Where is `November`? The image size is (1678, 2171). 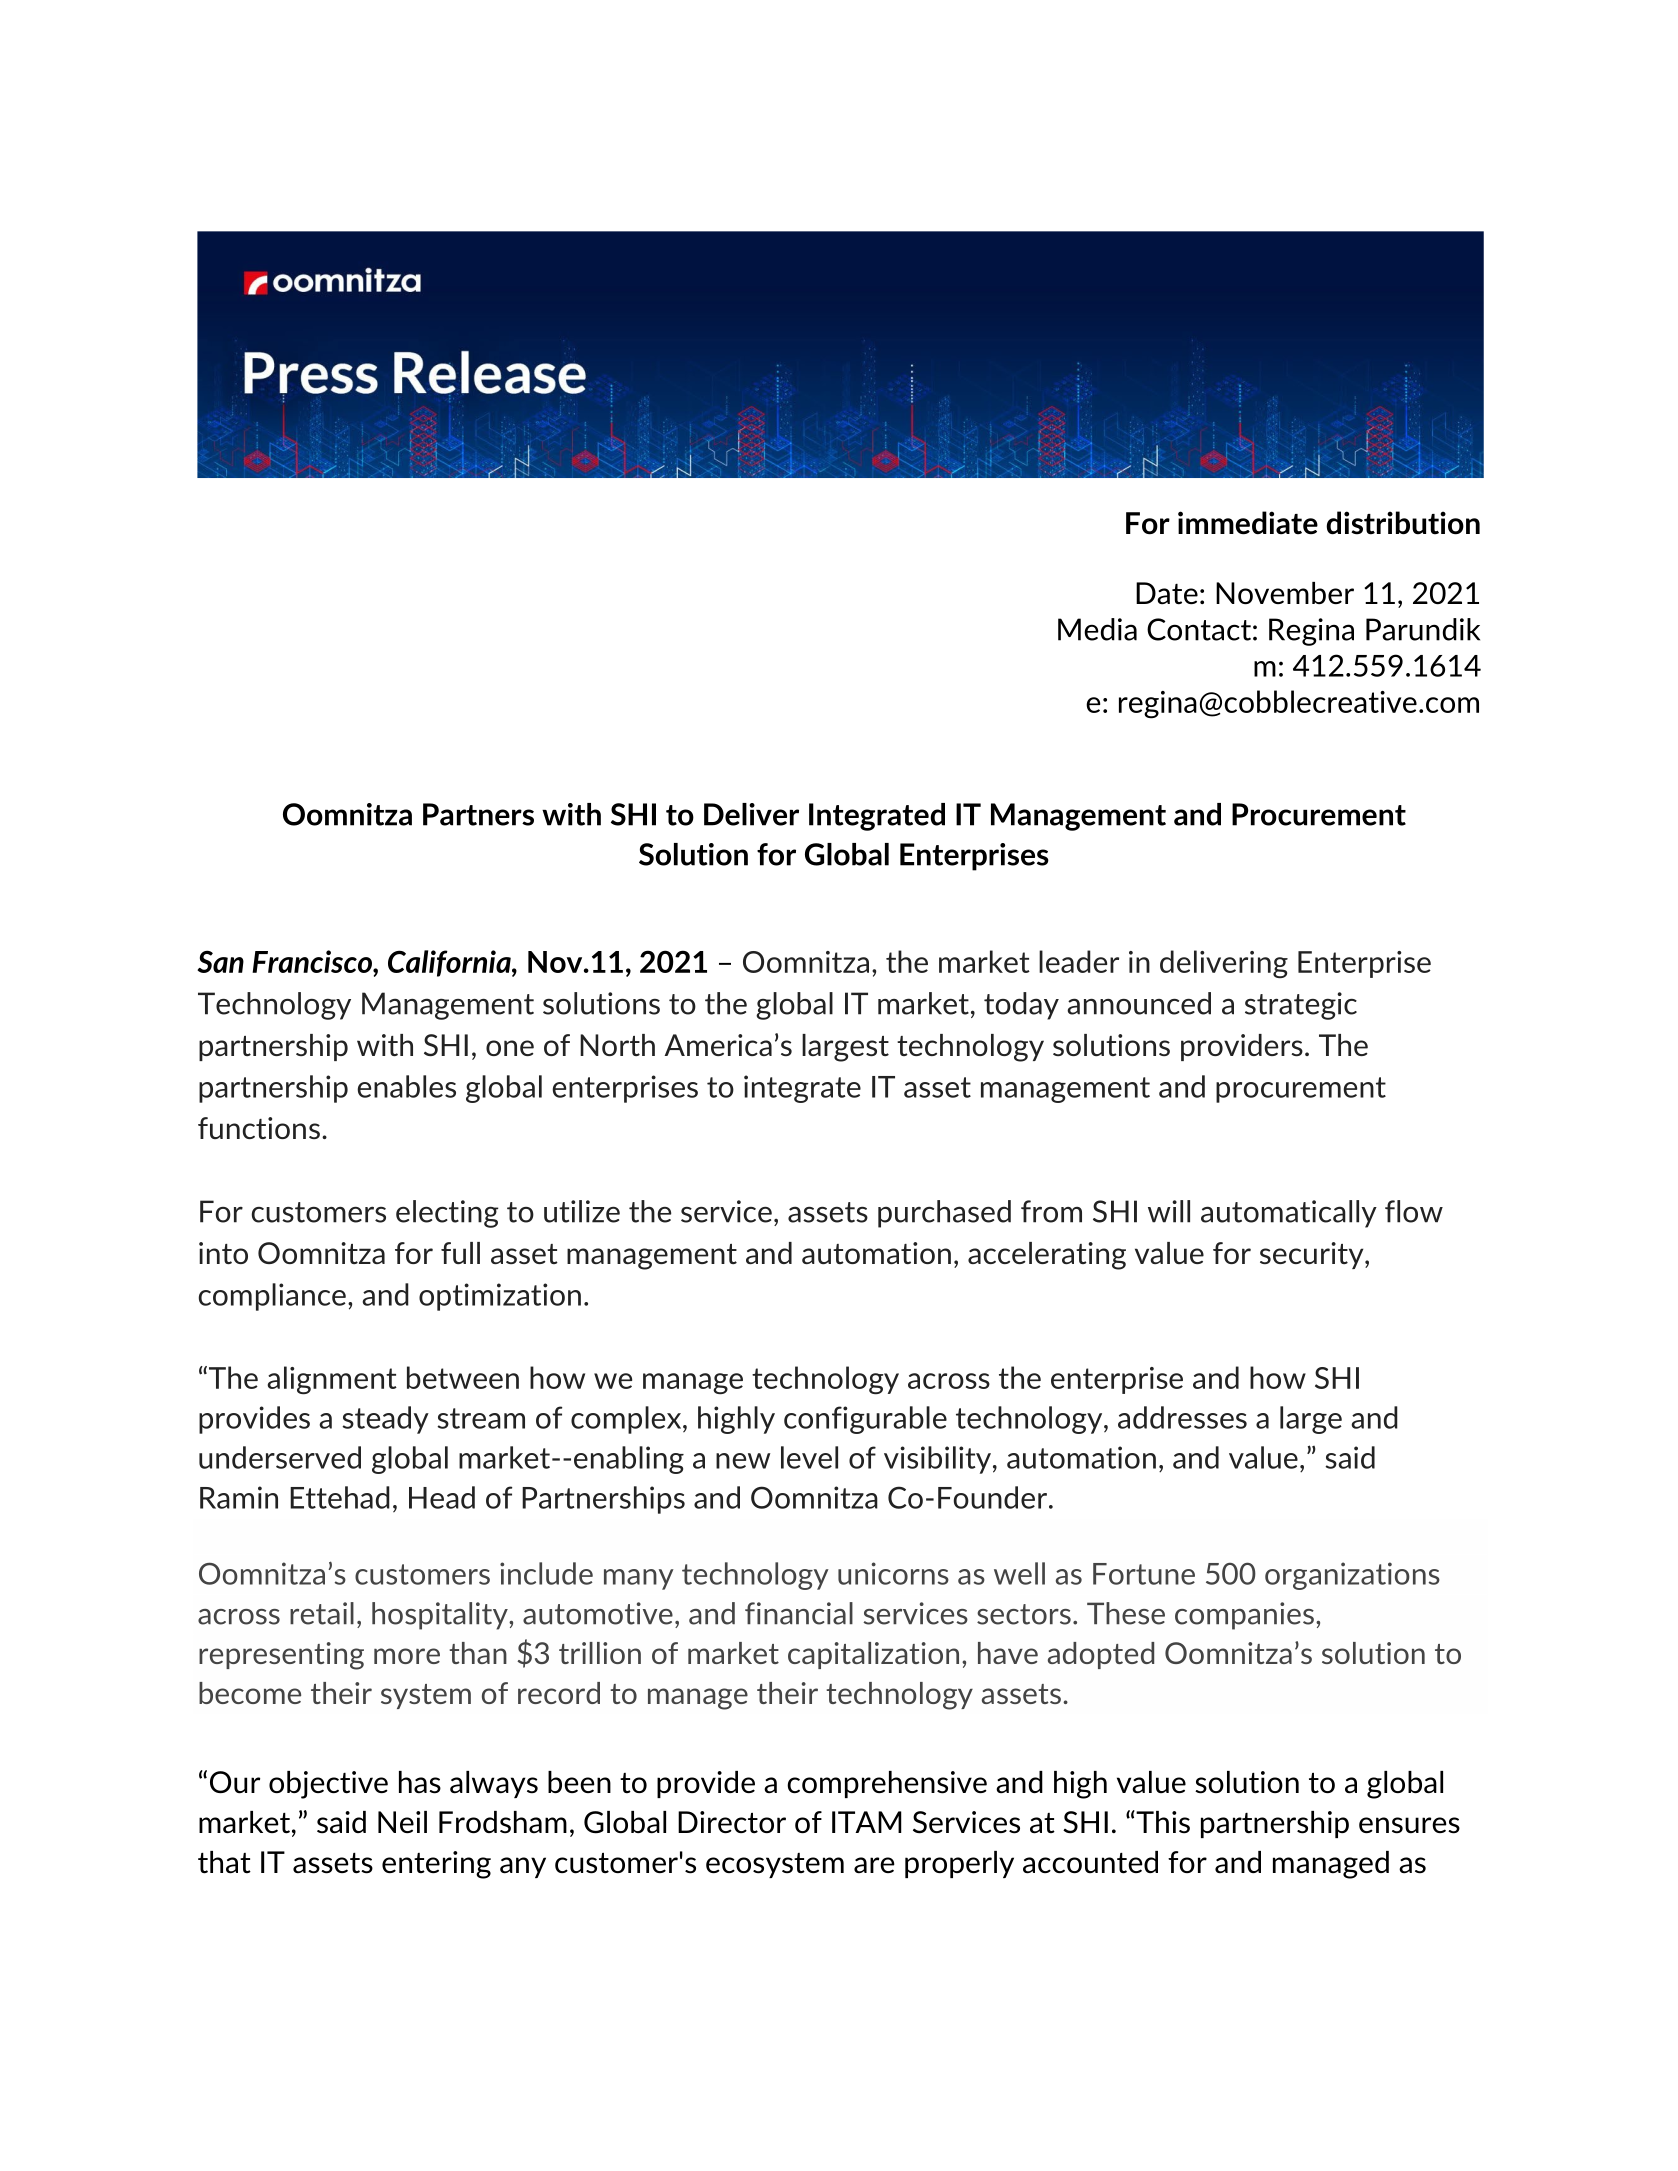 November is located at coordinates (1285, 593).
